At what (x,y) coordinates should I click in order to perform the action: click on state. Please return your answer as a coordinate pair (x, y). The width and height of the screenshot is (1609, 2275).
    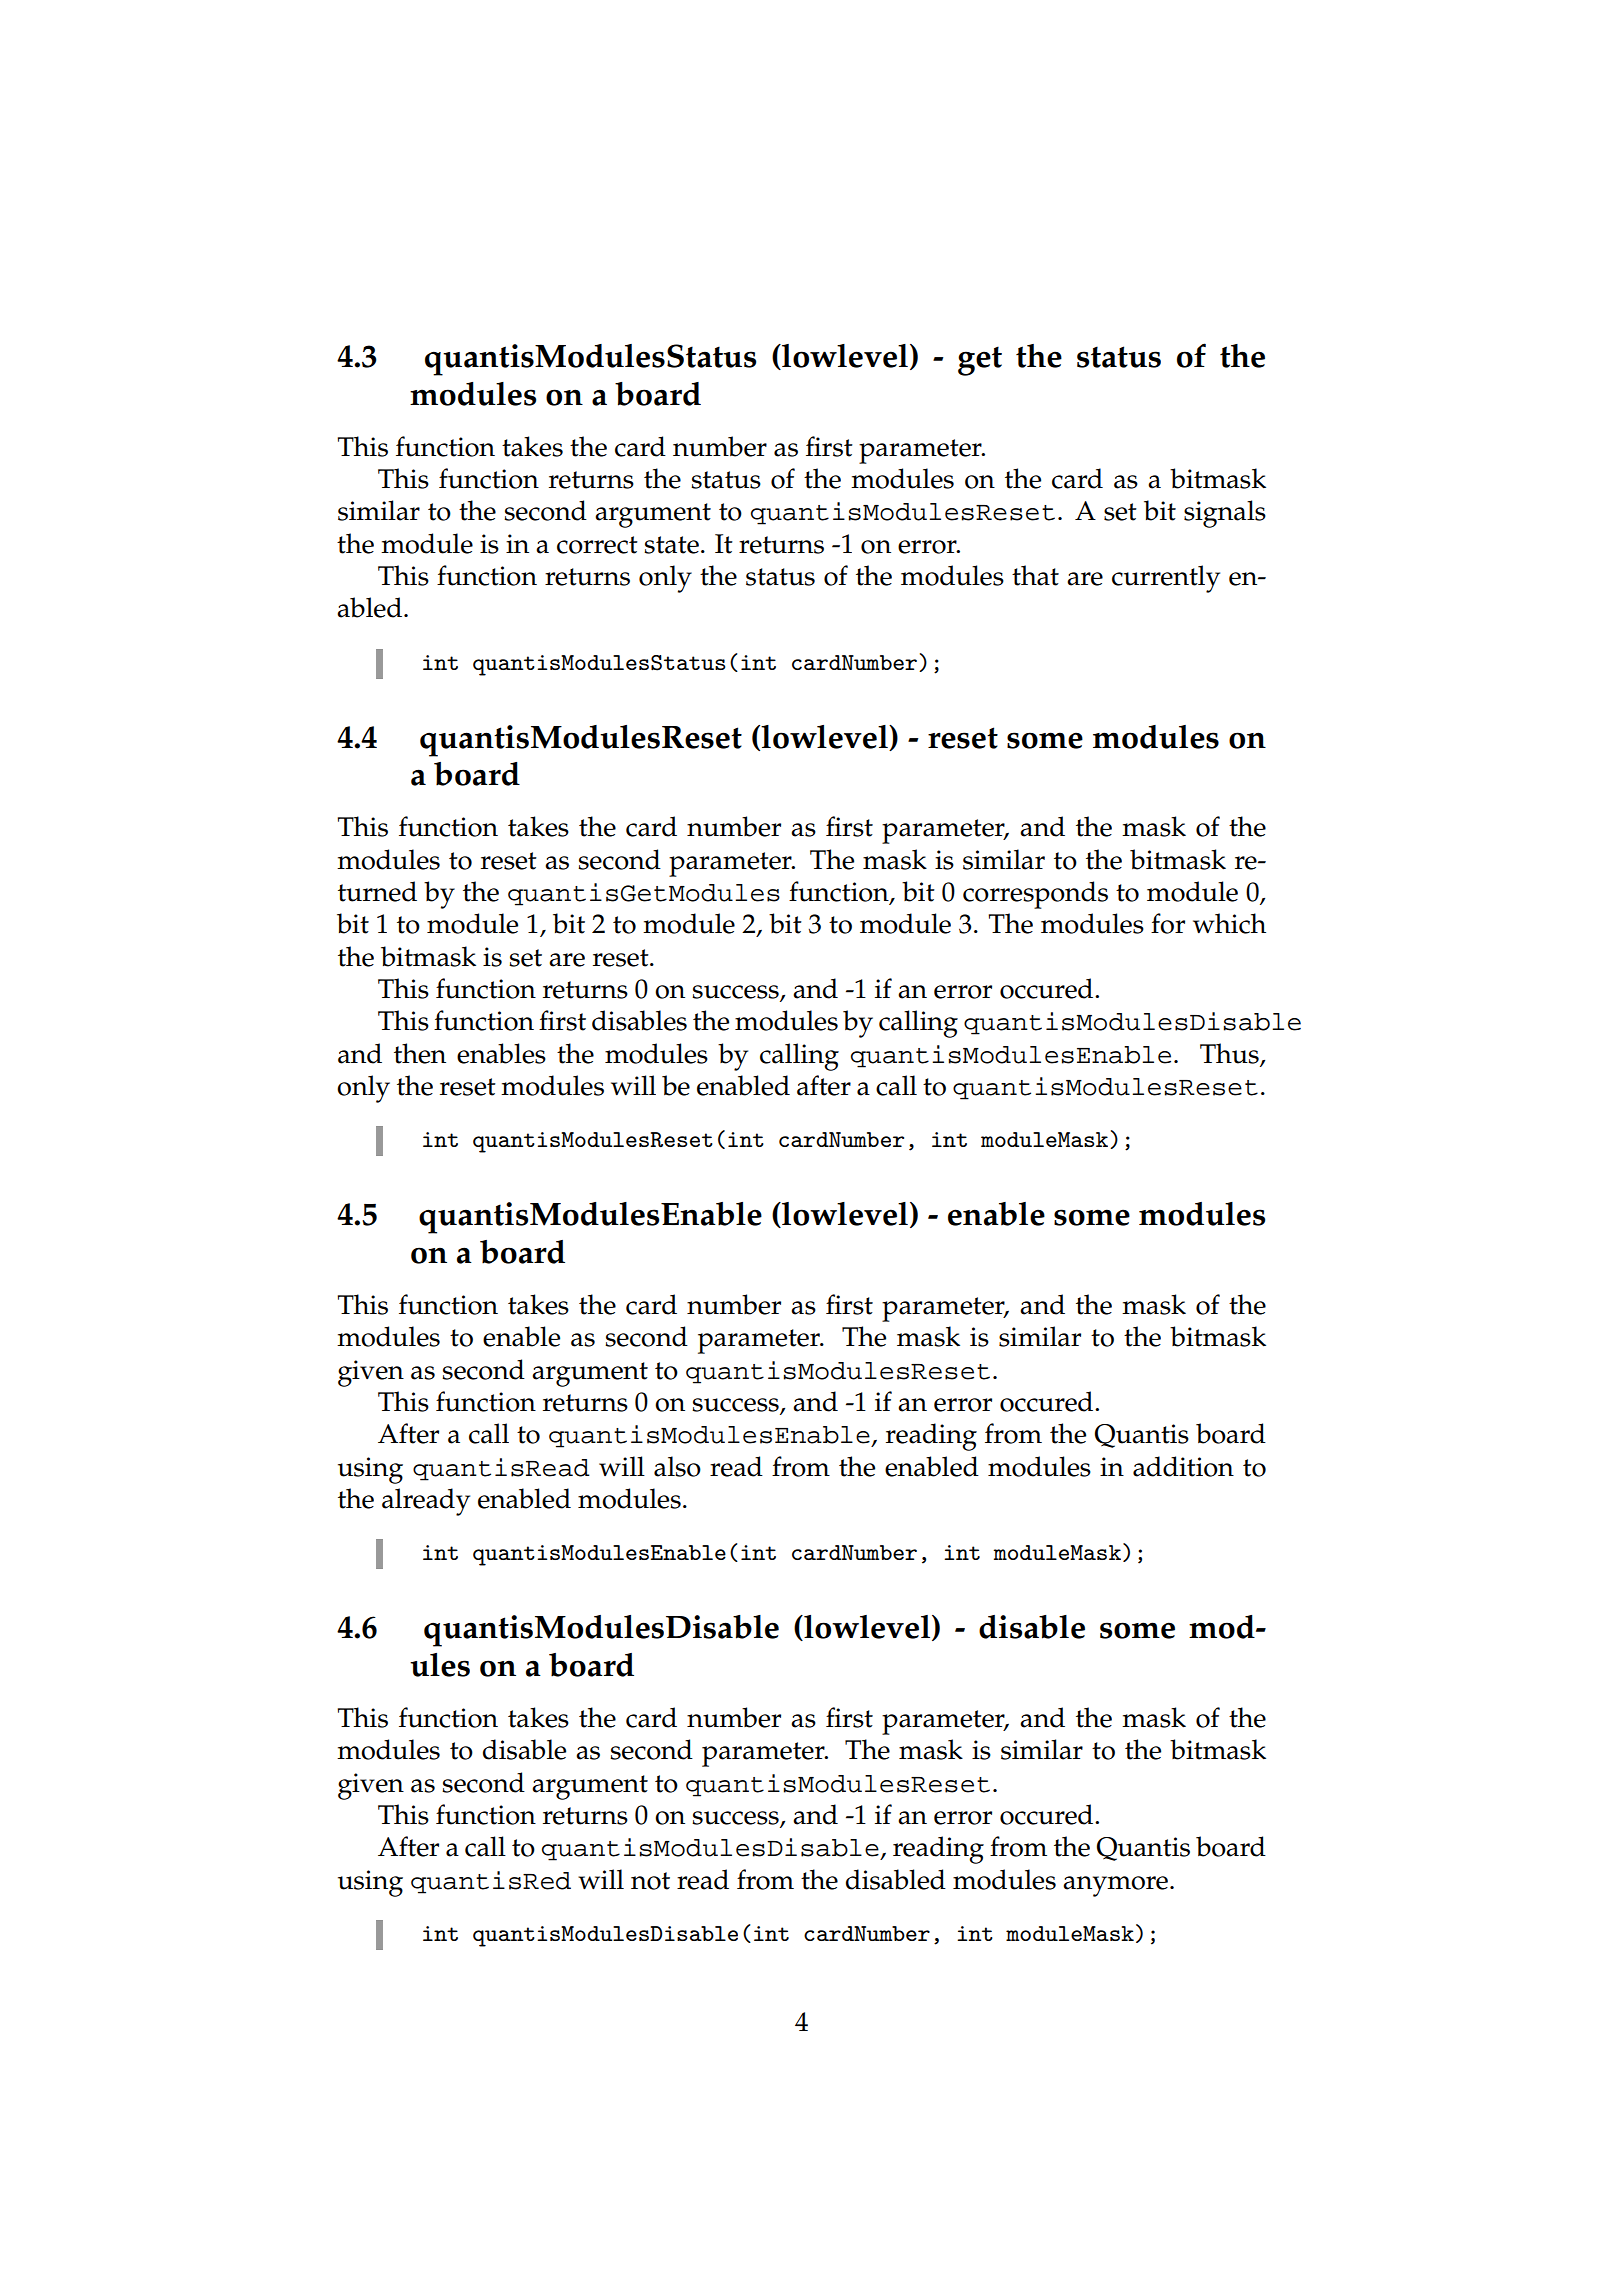
    Looking at the image, I should click on (671, 545).
